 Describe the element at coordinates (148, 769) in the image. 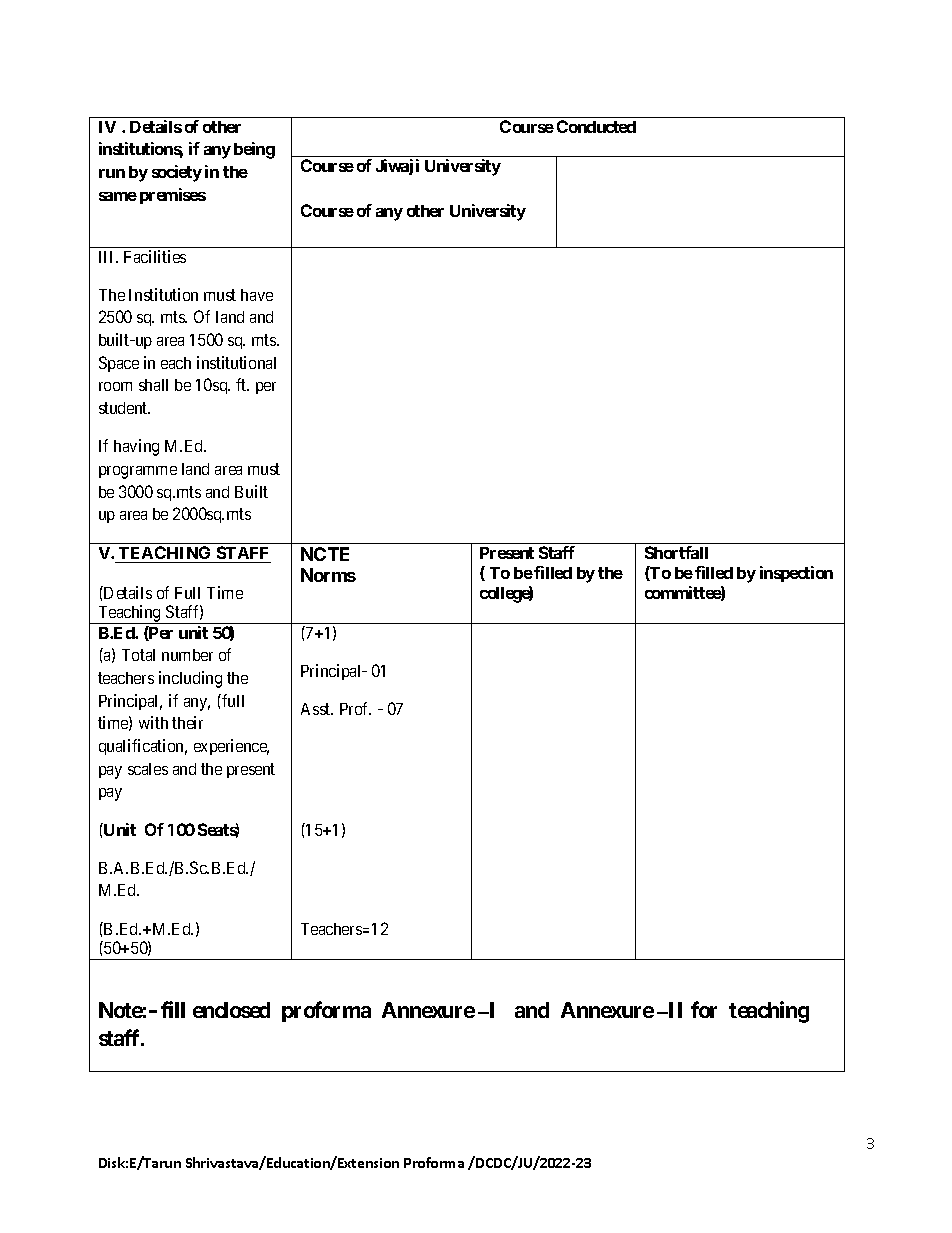

I see `scales` at that location.
